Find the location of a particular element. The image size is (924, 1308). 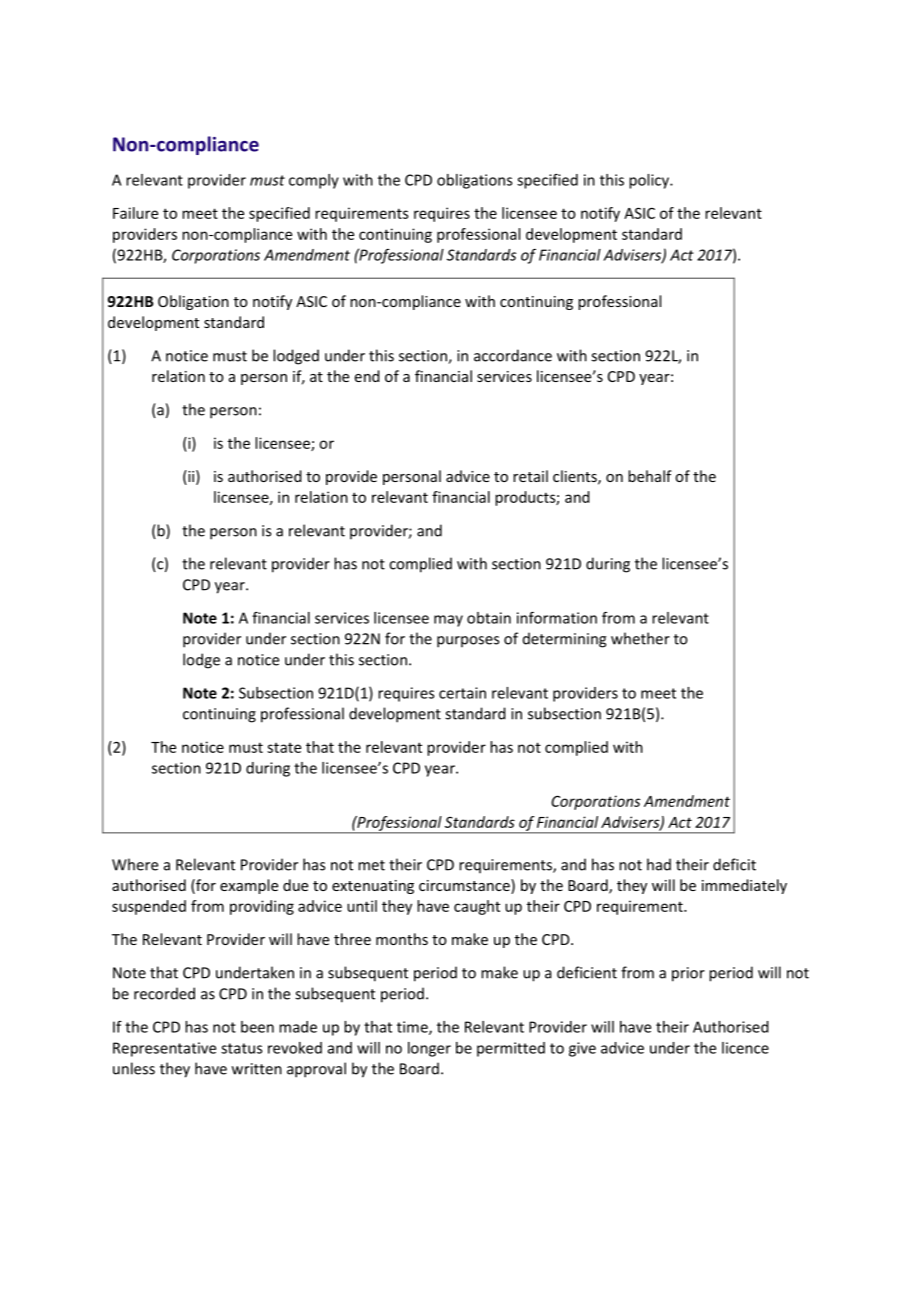

Failure is located at coordinates (135, 213).
